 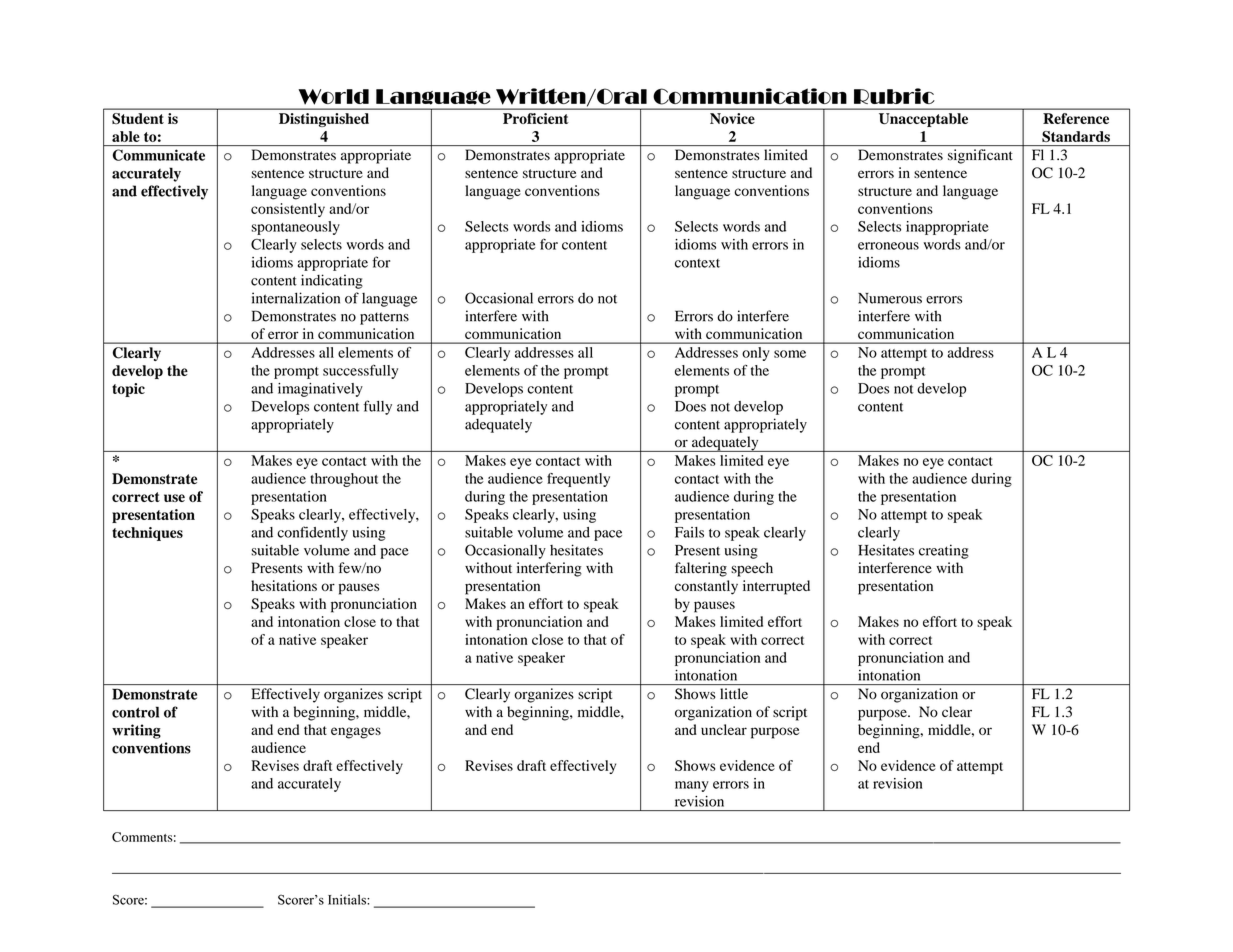 I want to click on Initials, so click(x=348, y=899).
